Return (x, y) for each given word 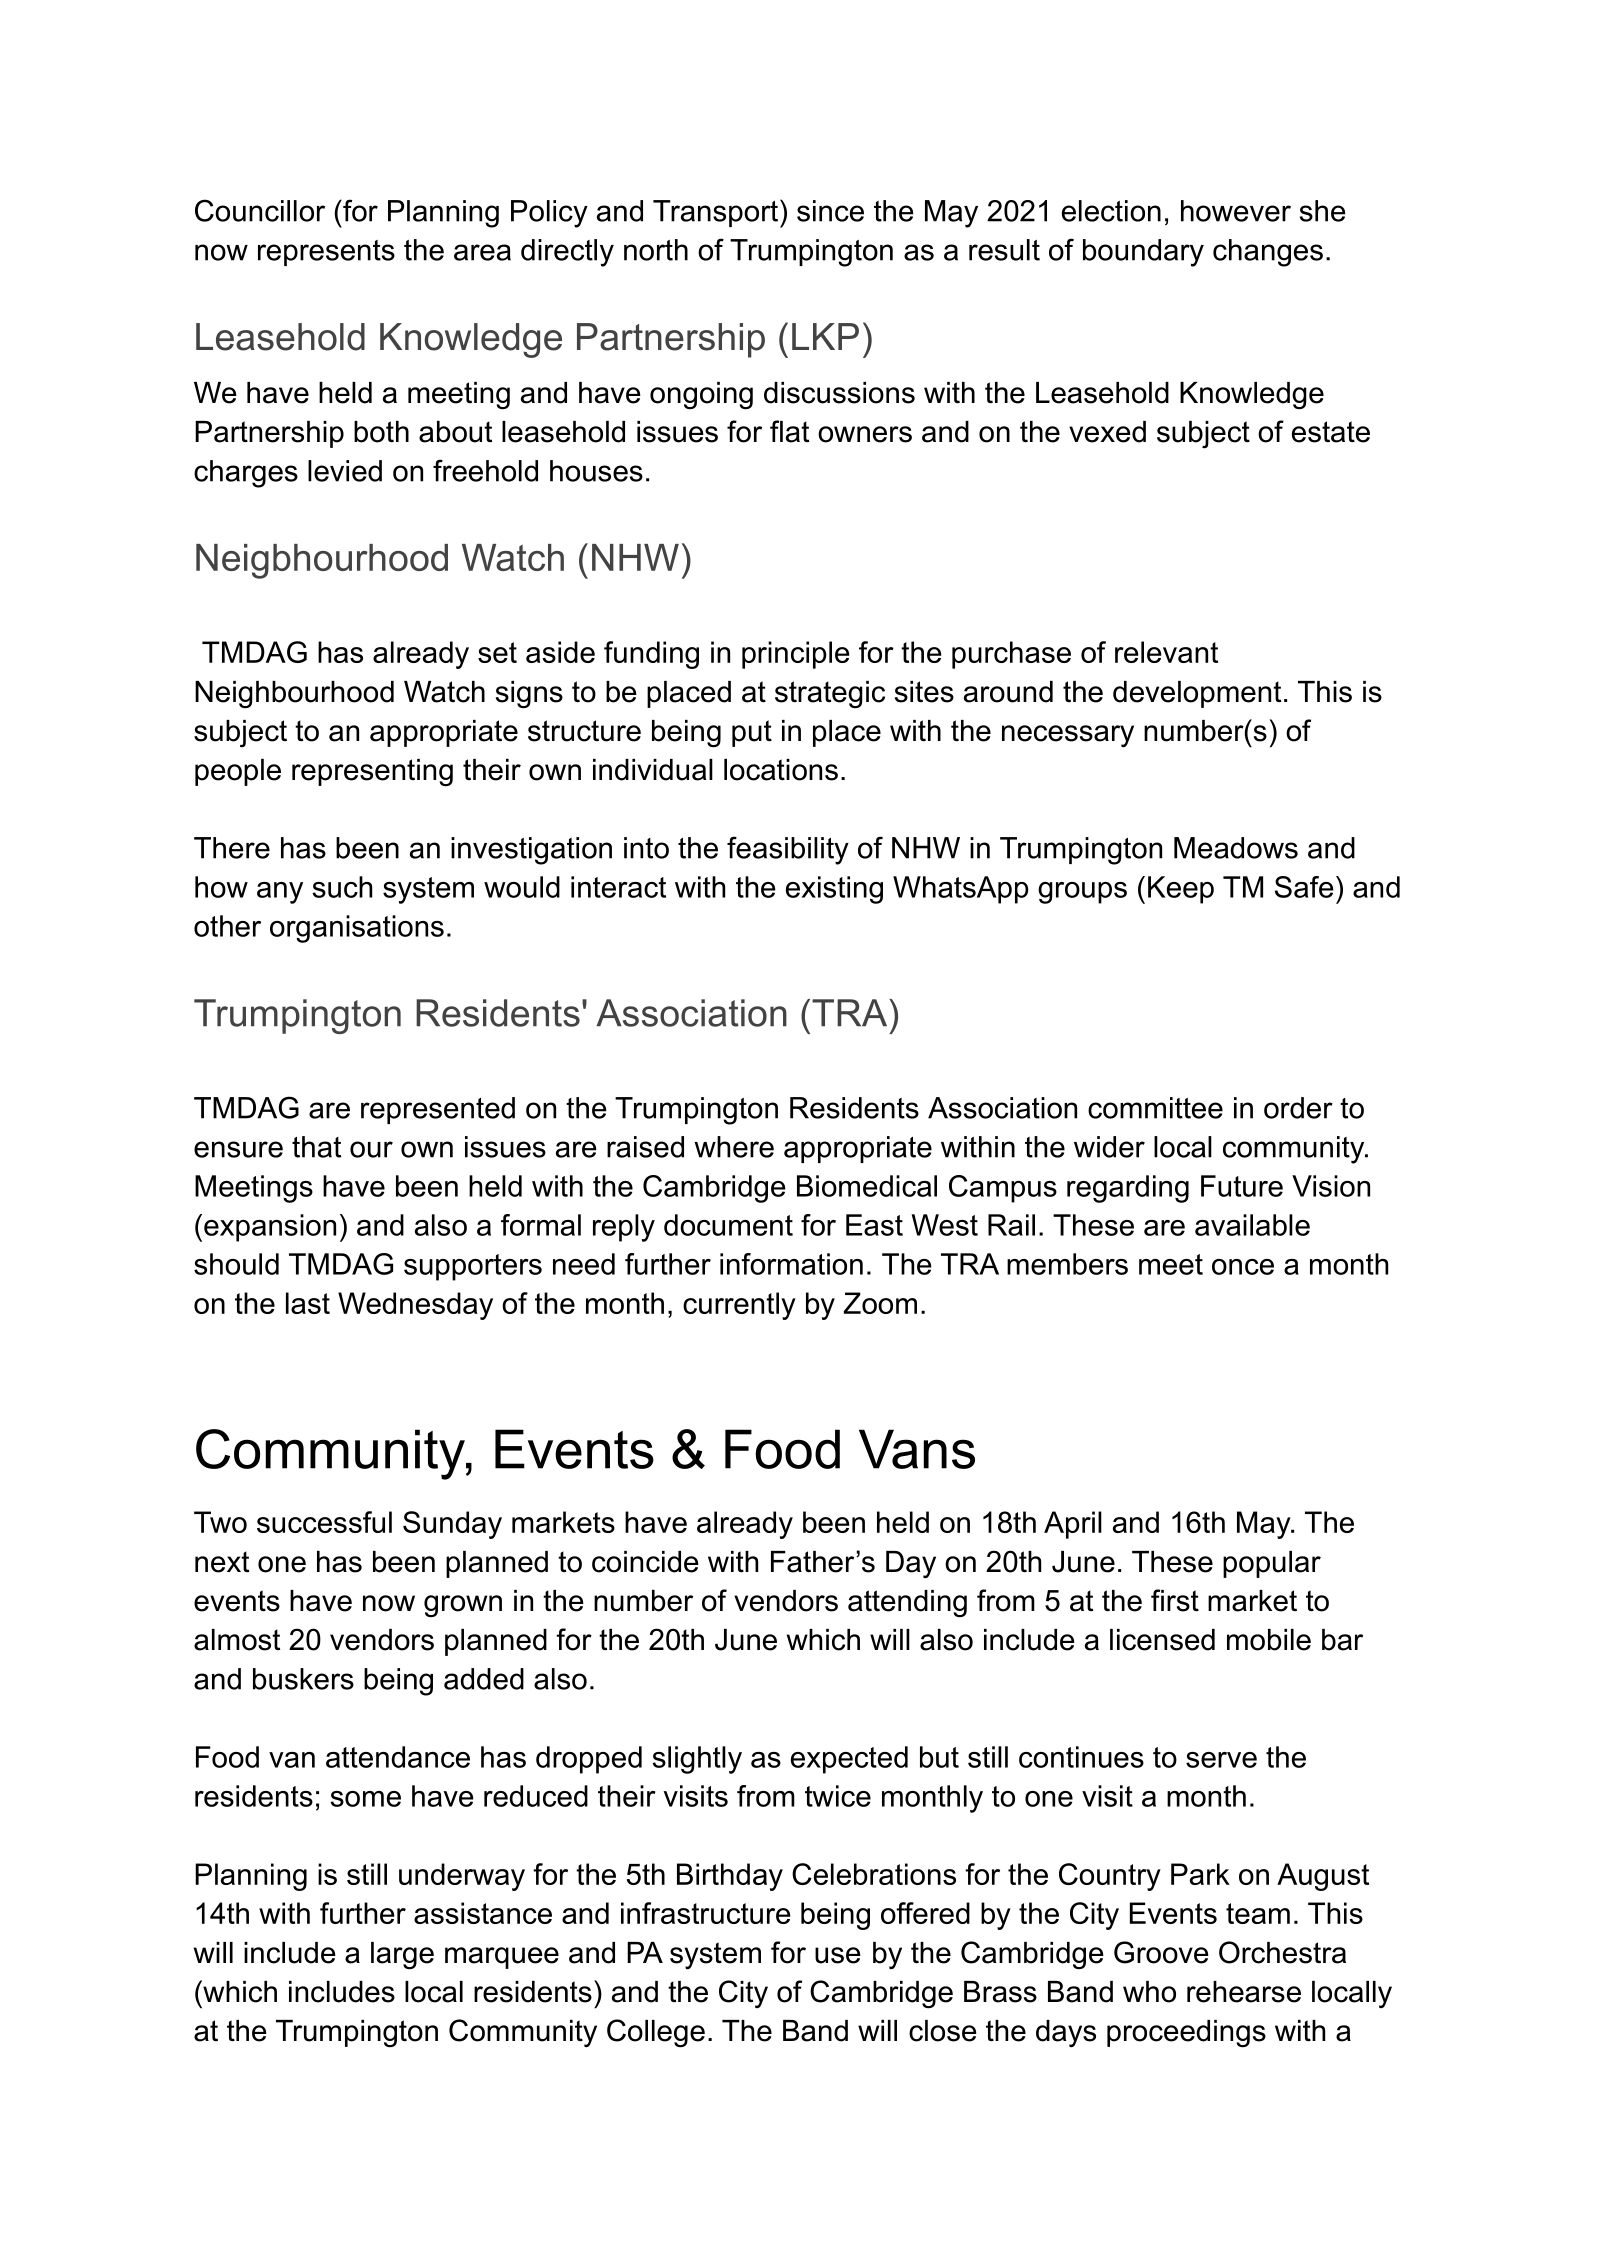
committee (1155, 1108)
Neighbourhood (294, 694)
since (830, 211)
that (316, 1147)
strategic (830, 694)
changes (1268, 253)
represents (326, 253)
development (1197, 694)
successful (324, 1522)
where (734, 1147)
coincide (645, 1562)
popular (1272, 1564)
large (402, 1956)
